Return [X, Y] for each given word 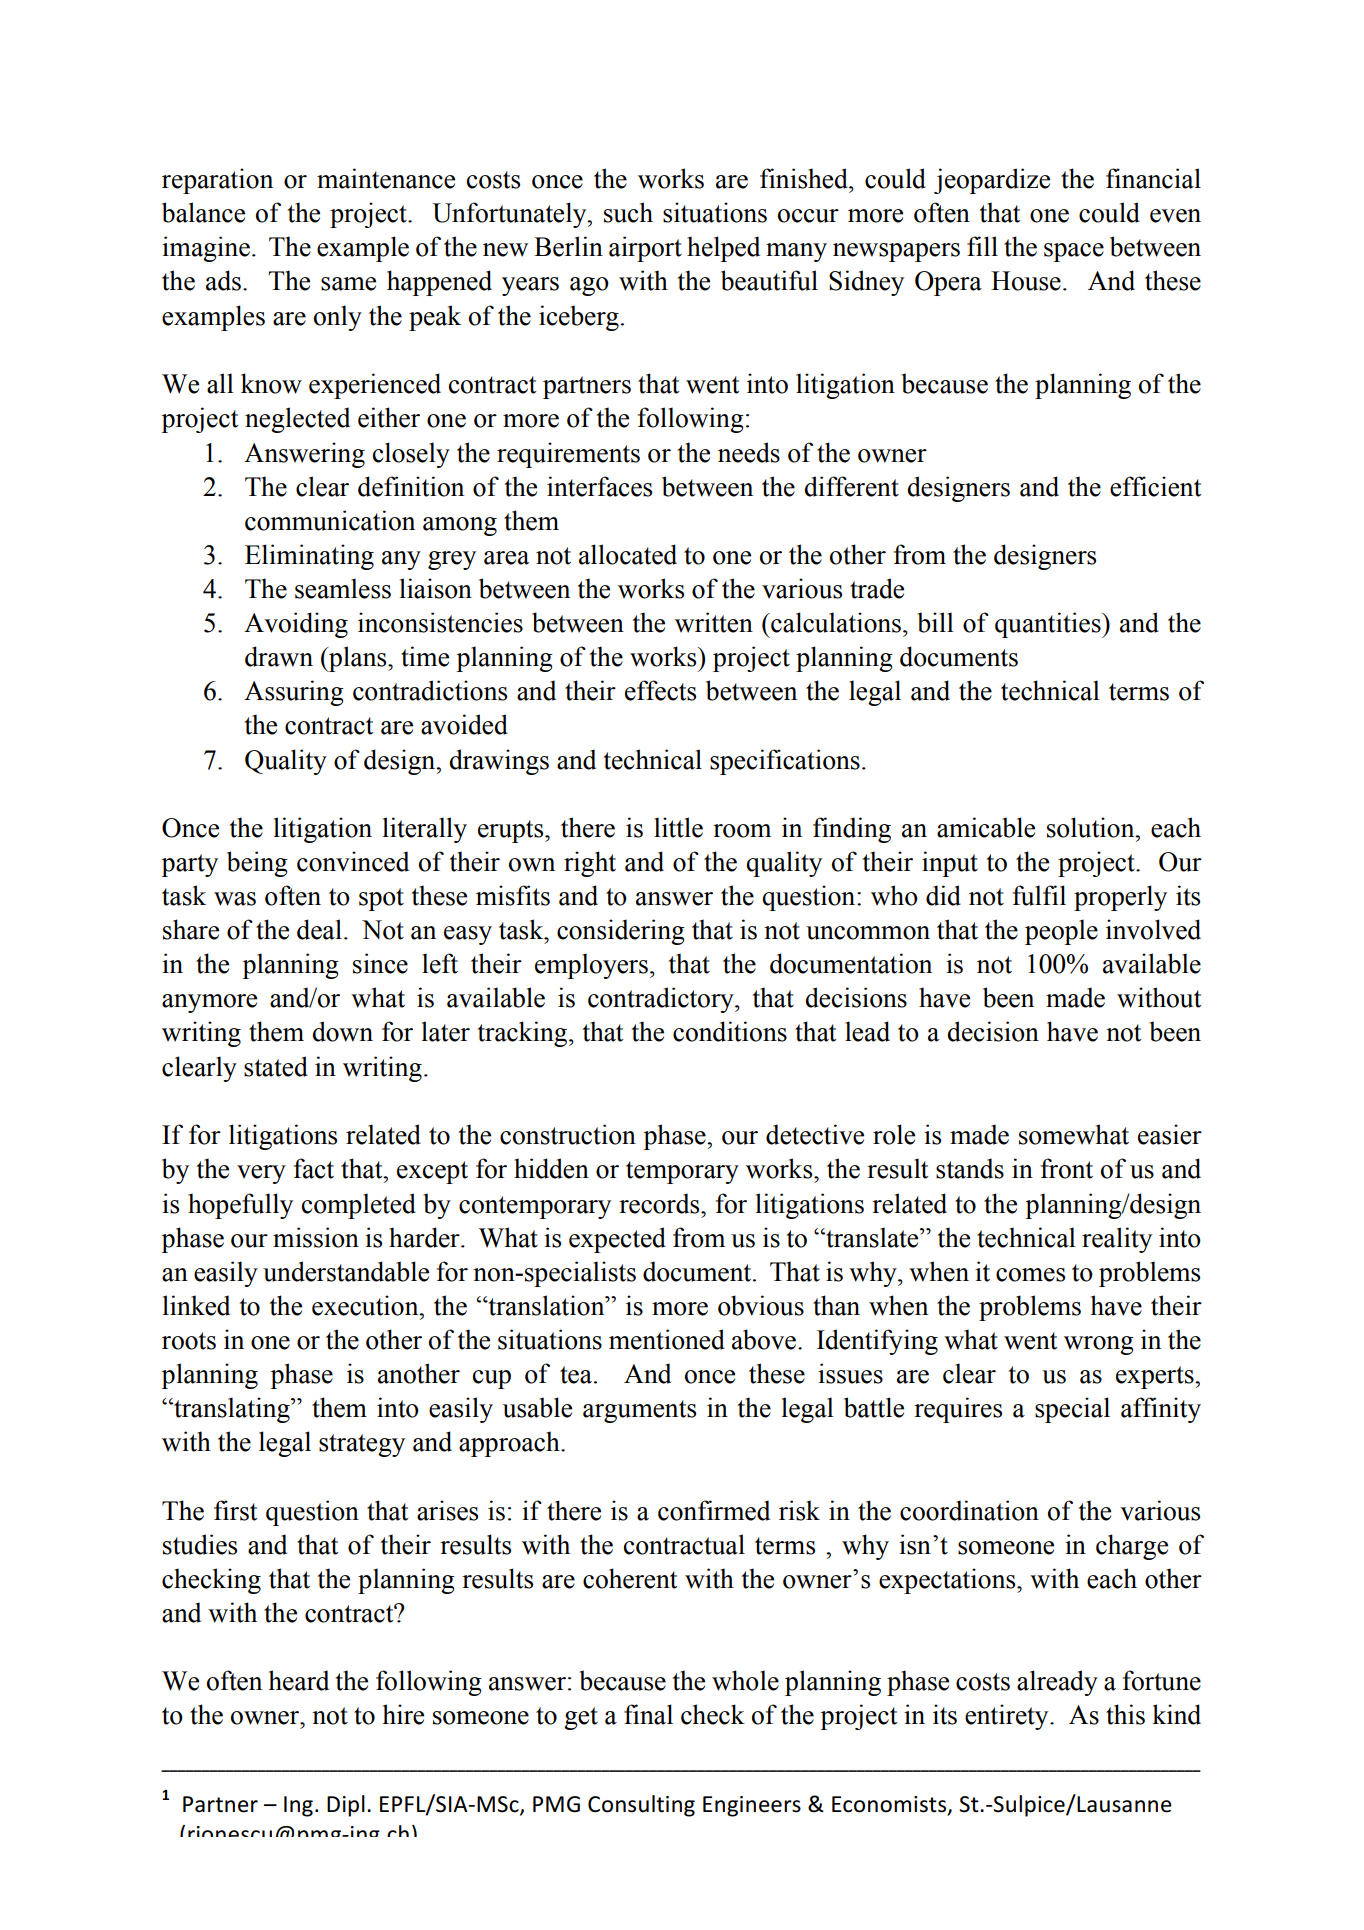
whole [745, 1680]
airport [645, 249]
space [1074, 252]
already [1057, 1683]
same [348, 284]
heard [299, 1680]
